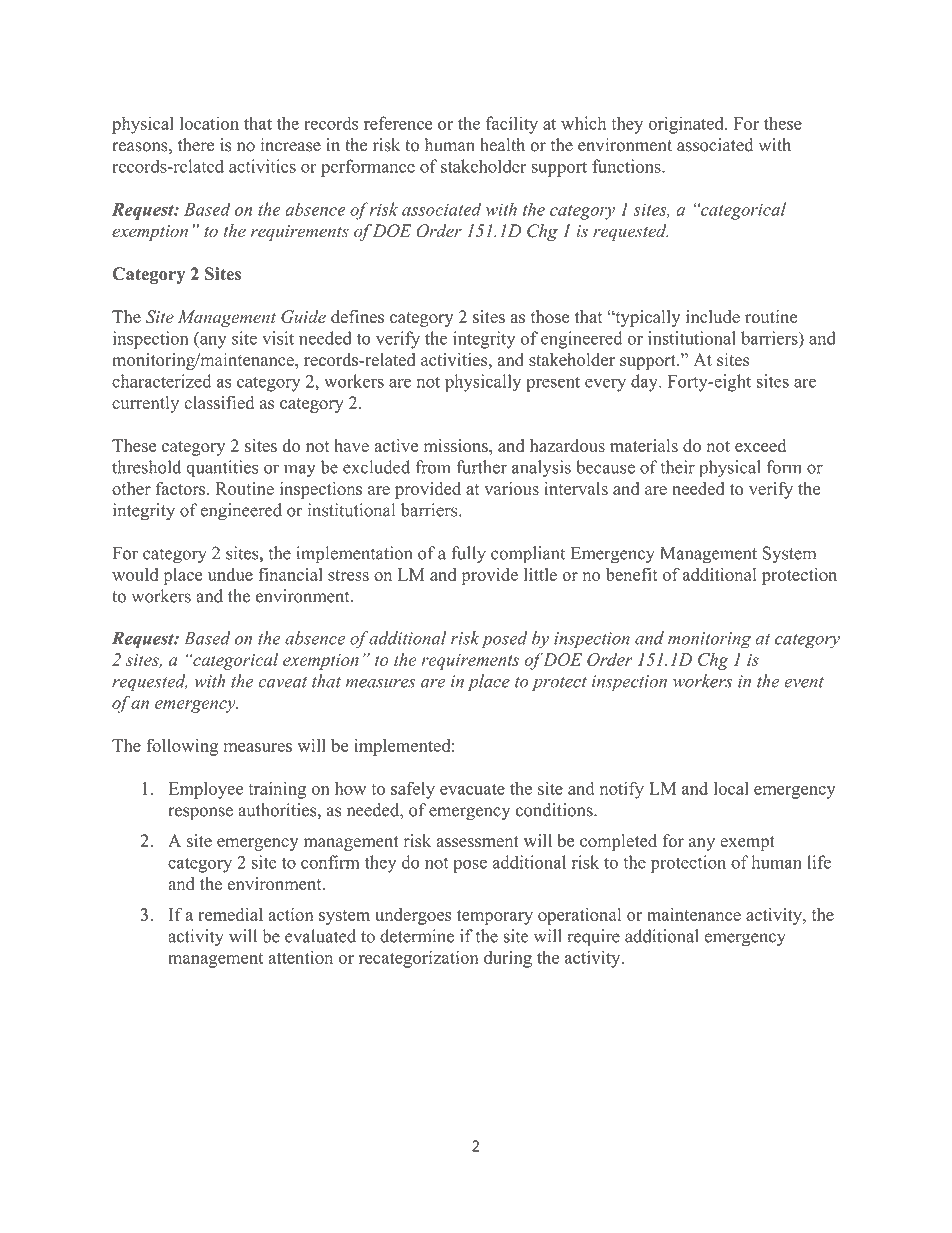  I want to click on health, so click(502, 145).
